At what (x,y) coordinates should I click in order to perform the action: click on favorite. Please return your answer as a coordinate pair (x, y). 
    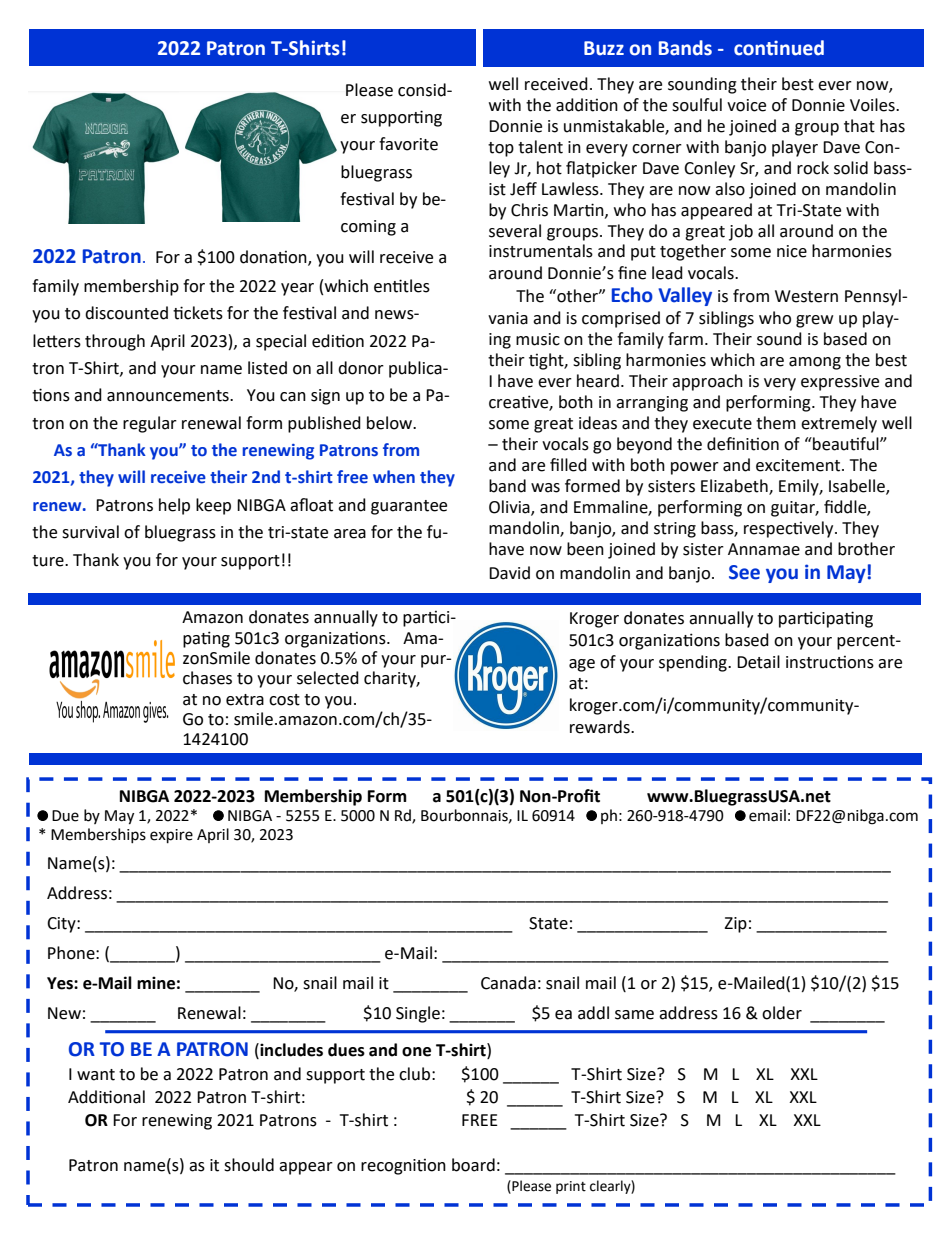
    Looking at the image, I should click on (408, 144).
